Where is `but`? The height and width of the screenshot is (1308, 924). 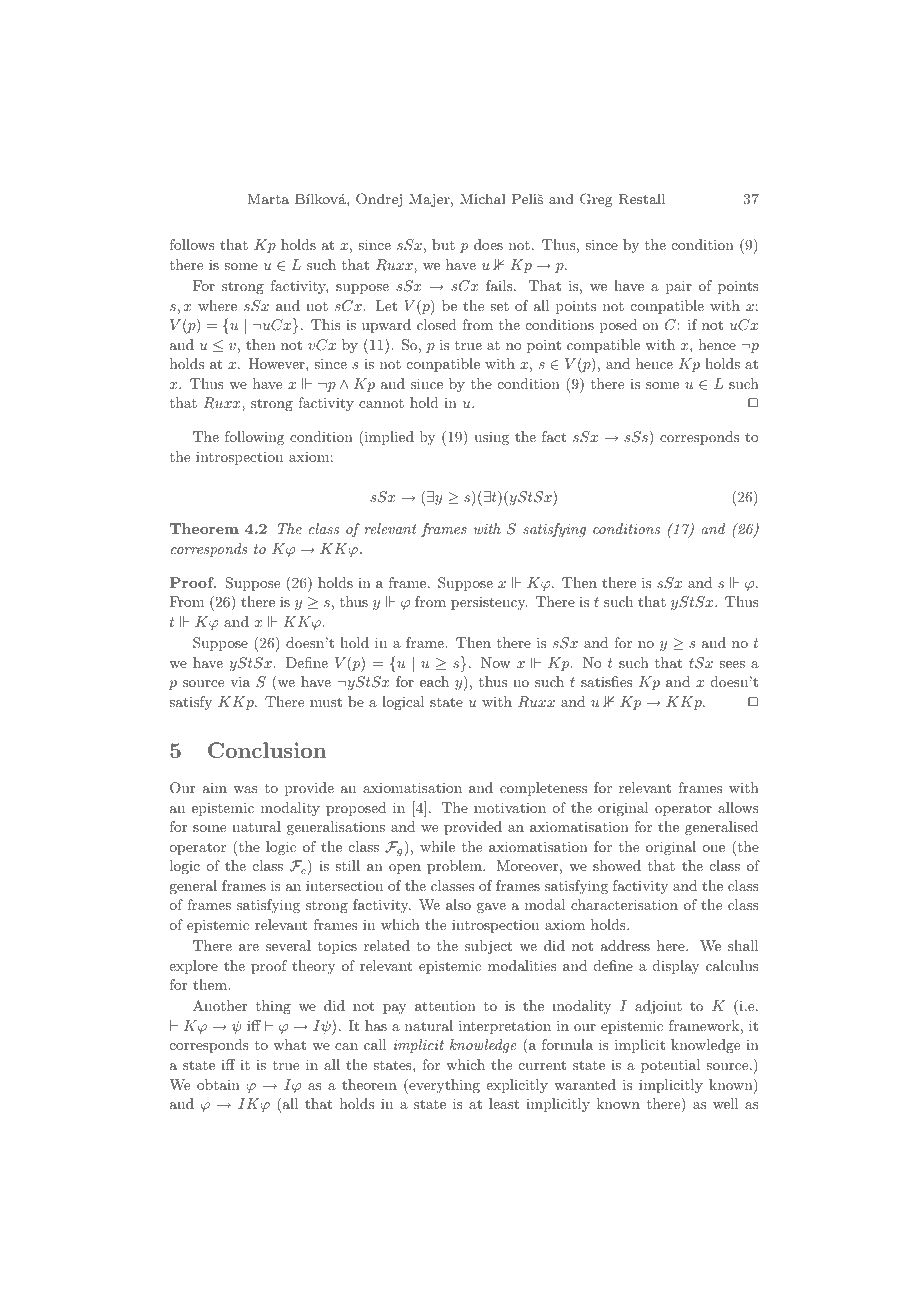
but is located at coordinates (443, 244).
